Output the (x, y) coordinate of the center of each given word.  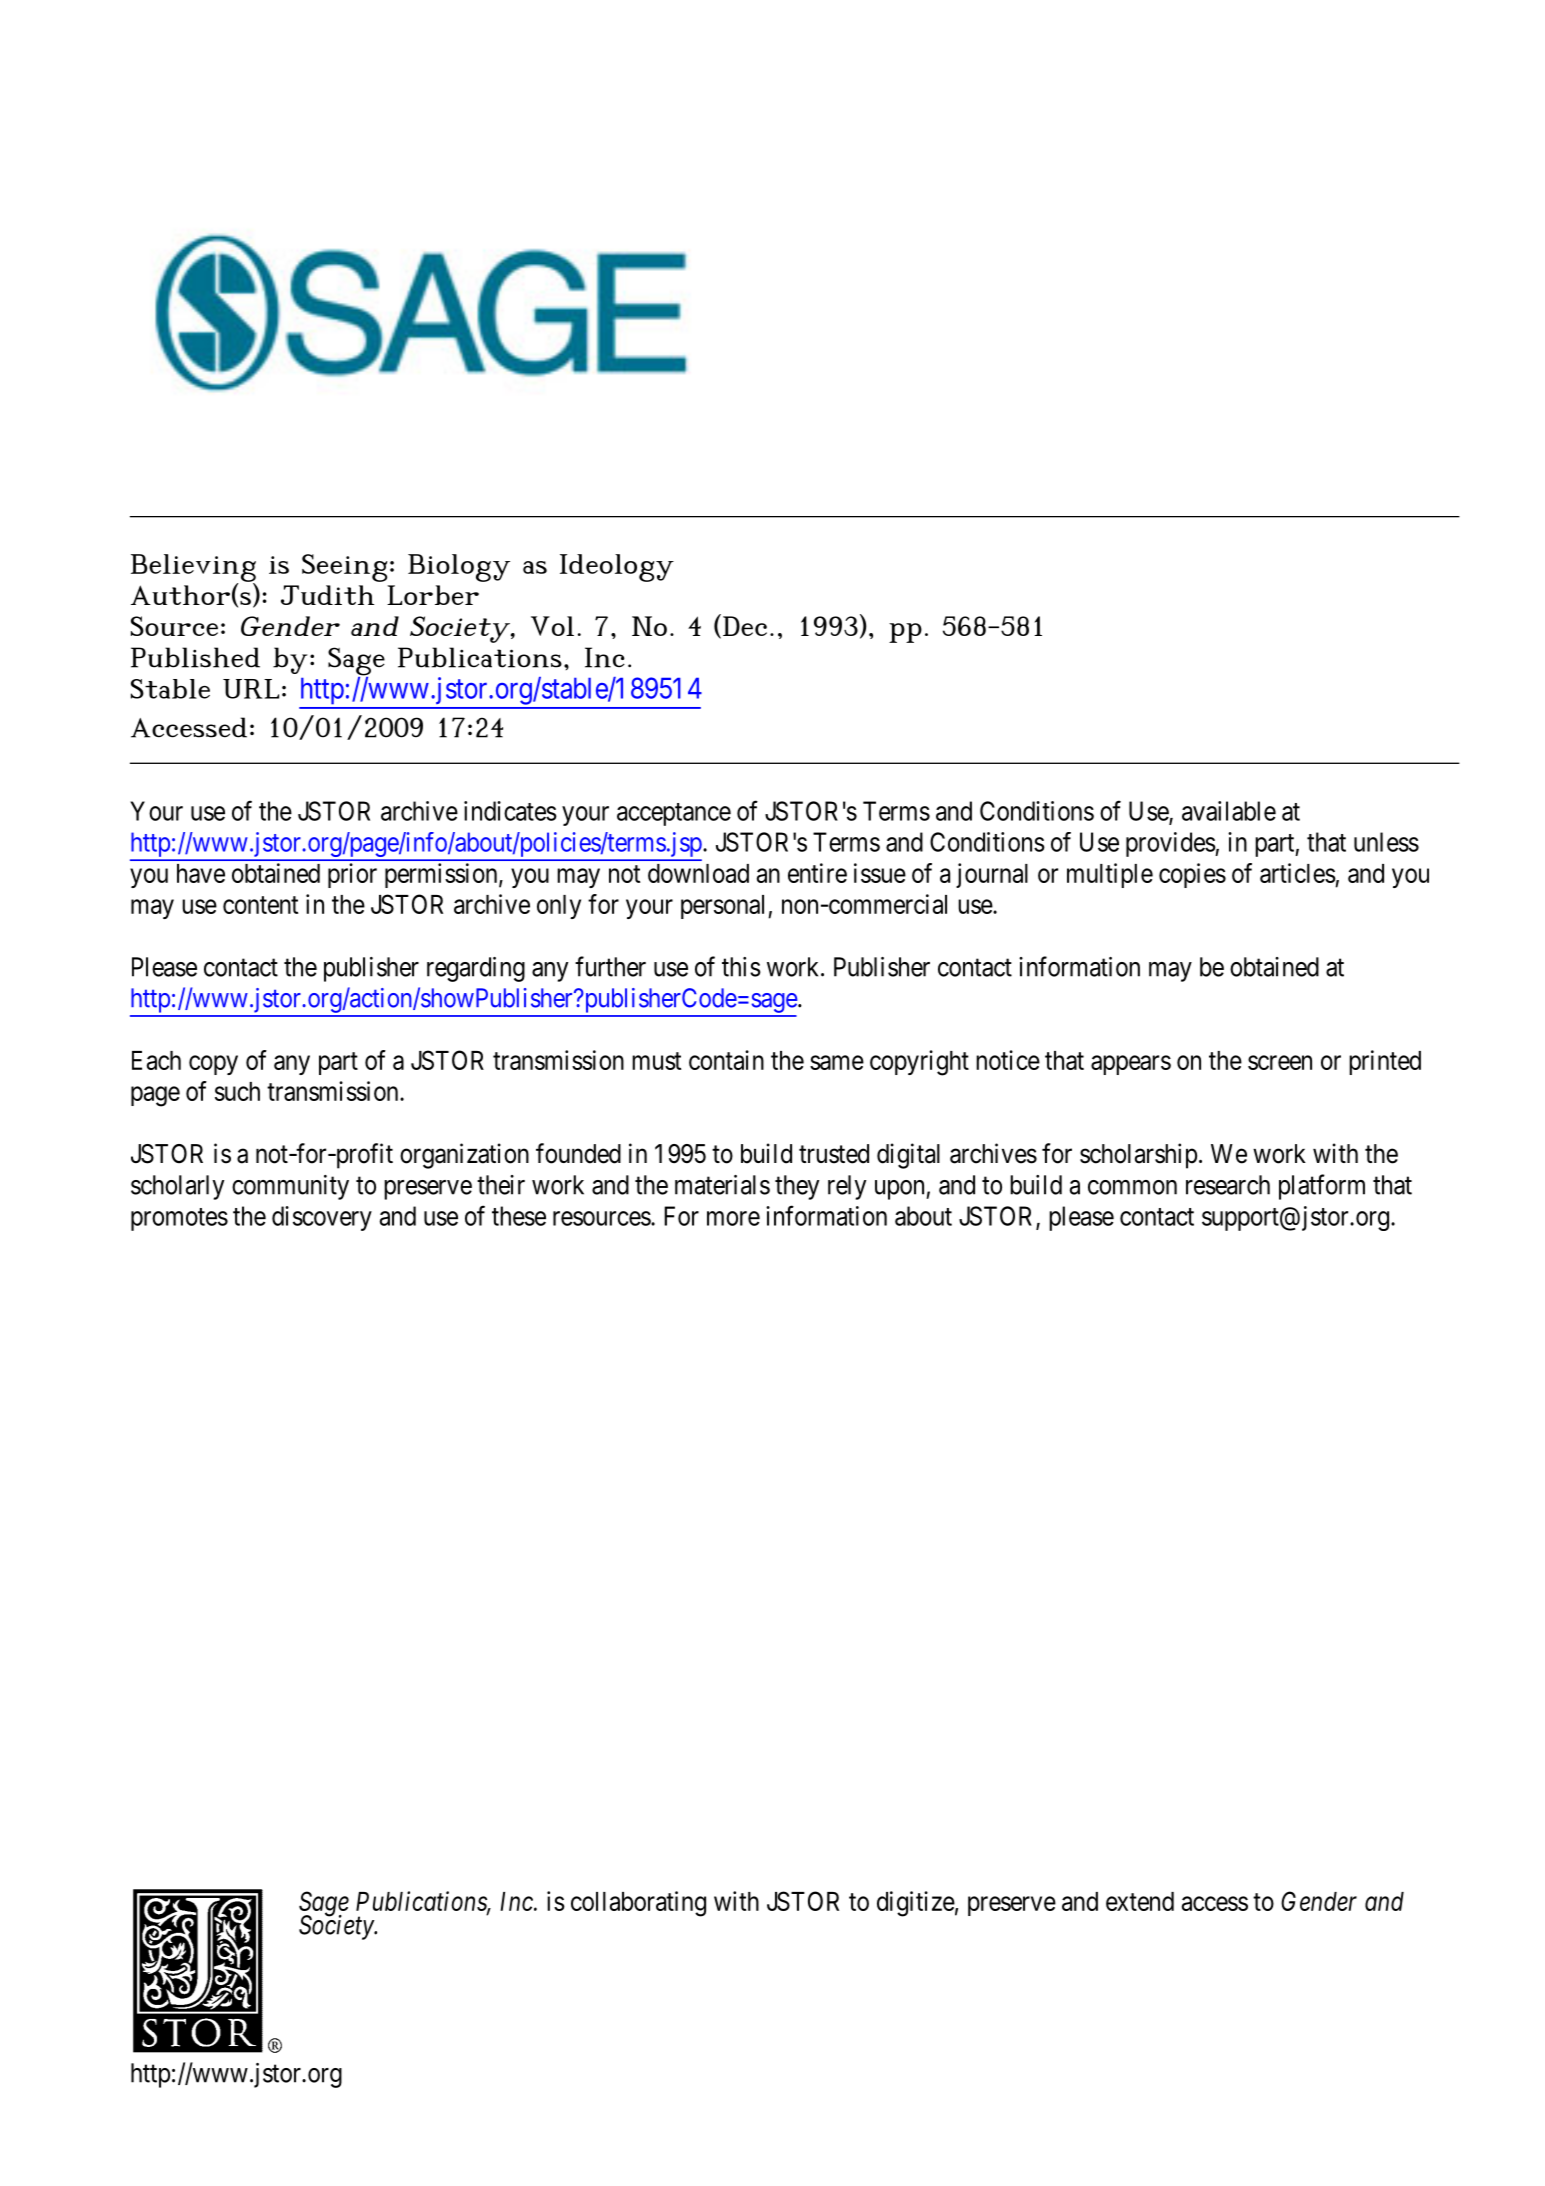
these (519, 1216)
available (1229, 811)
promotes (179, 1219)
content (260, 905)
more (733, 1218)
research (1228, 1185)
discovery (322, 1218)
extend (1140, 1901)
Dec (745, 626)
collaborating (638, 1904)
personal (725, 907)
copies (1192, 875)
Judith (327, 595)
